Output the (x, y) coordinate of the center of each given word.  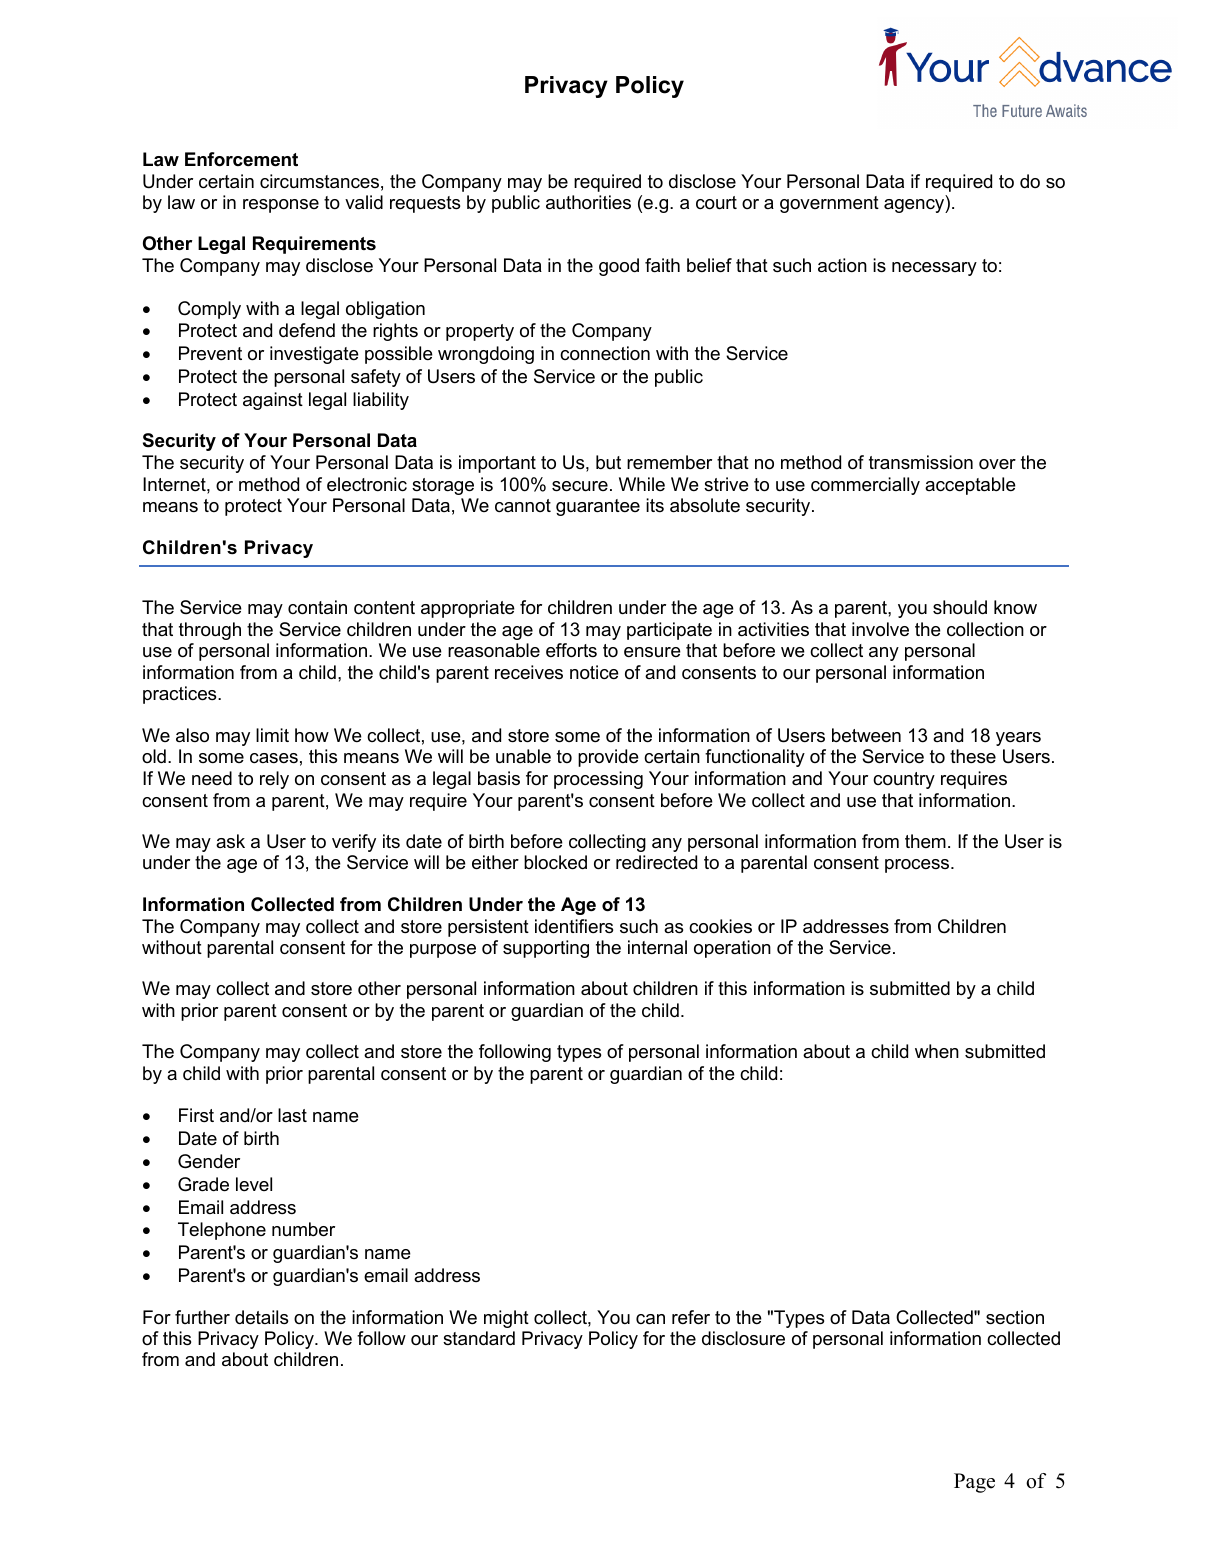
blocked (555, 862)
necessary (934, 269)
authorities (588, 202)
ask (230, 841)
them (925, 841)
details (261, 1317)
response (281, 206)
